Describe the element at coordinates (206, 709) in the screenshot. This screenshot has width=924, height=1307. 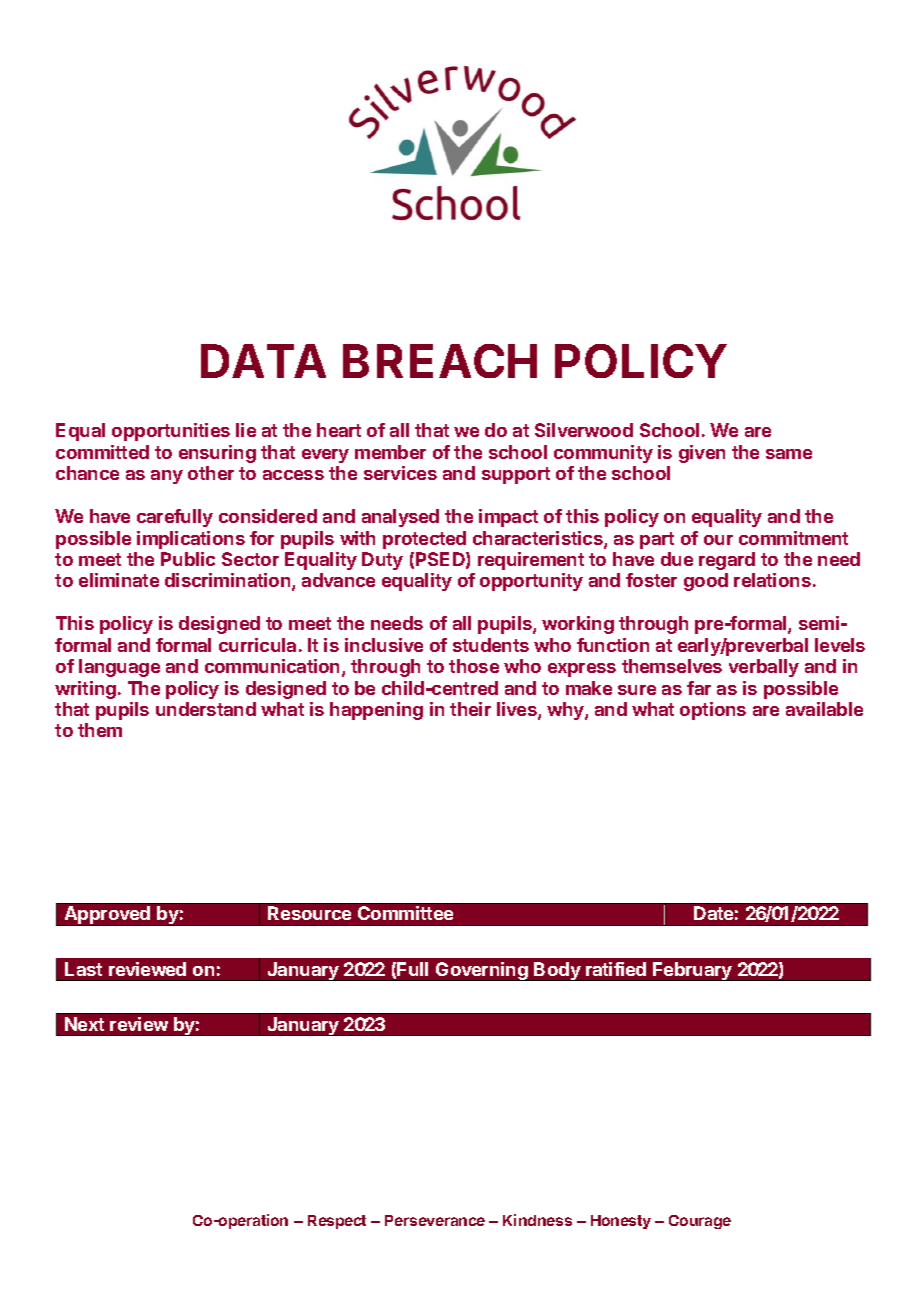
I see `understand` at that location.
